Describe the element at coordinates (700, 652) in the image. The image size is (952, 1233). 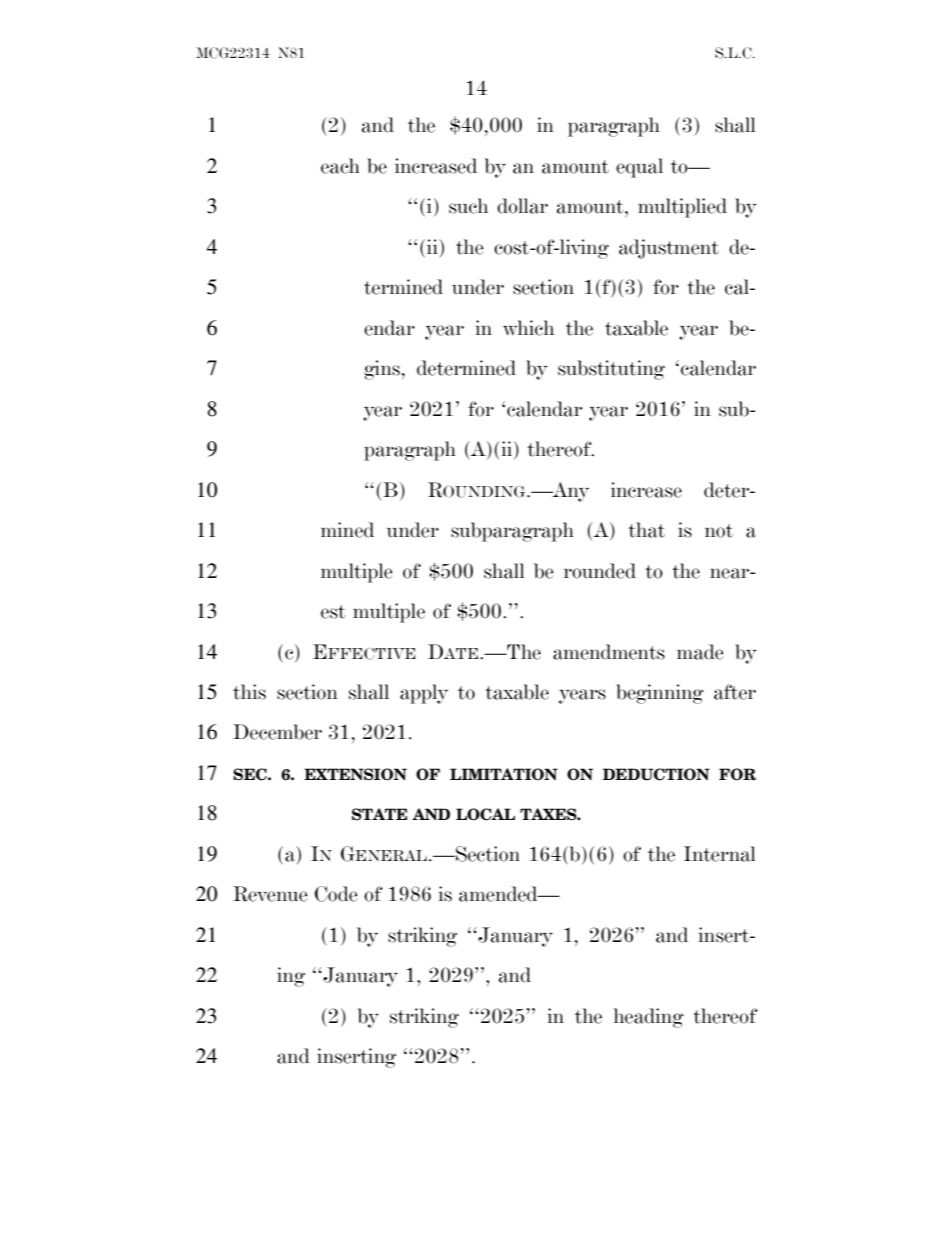
I see `made` at that location.
